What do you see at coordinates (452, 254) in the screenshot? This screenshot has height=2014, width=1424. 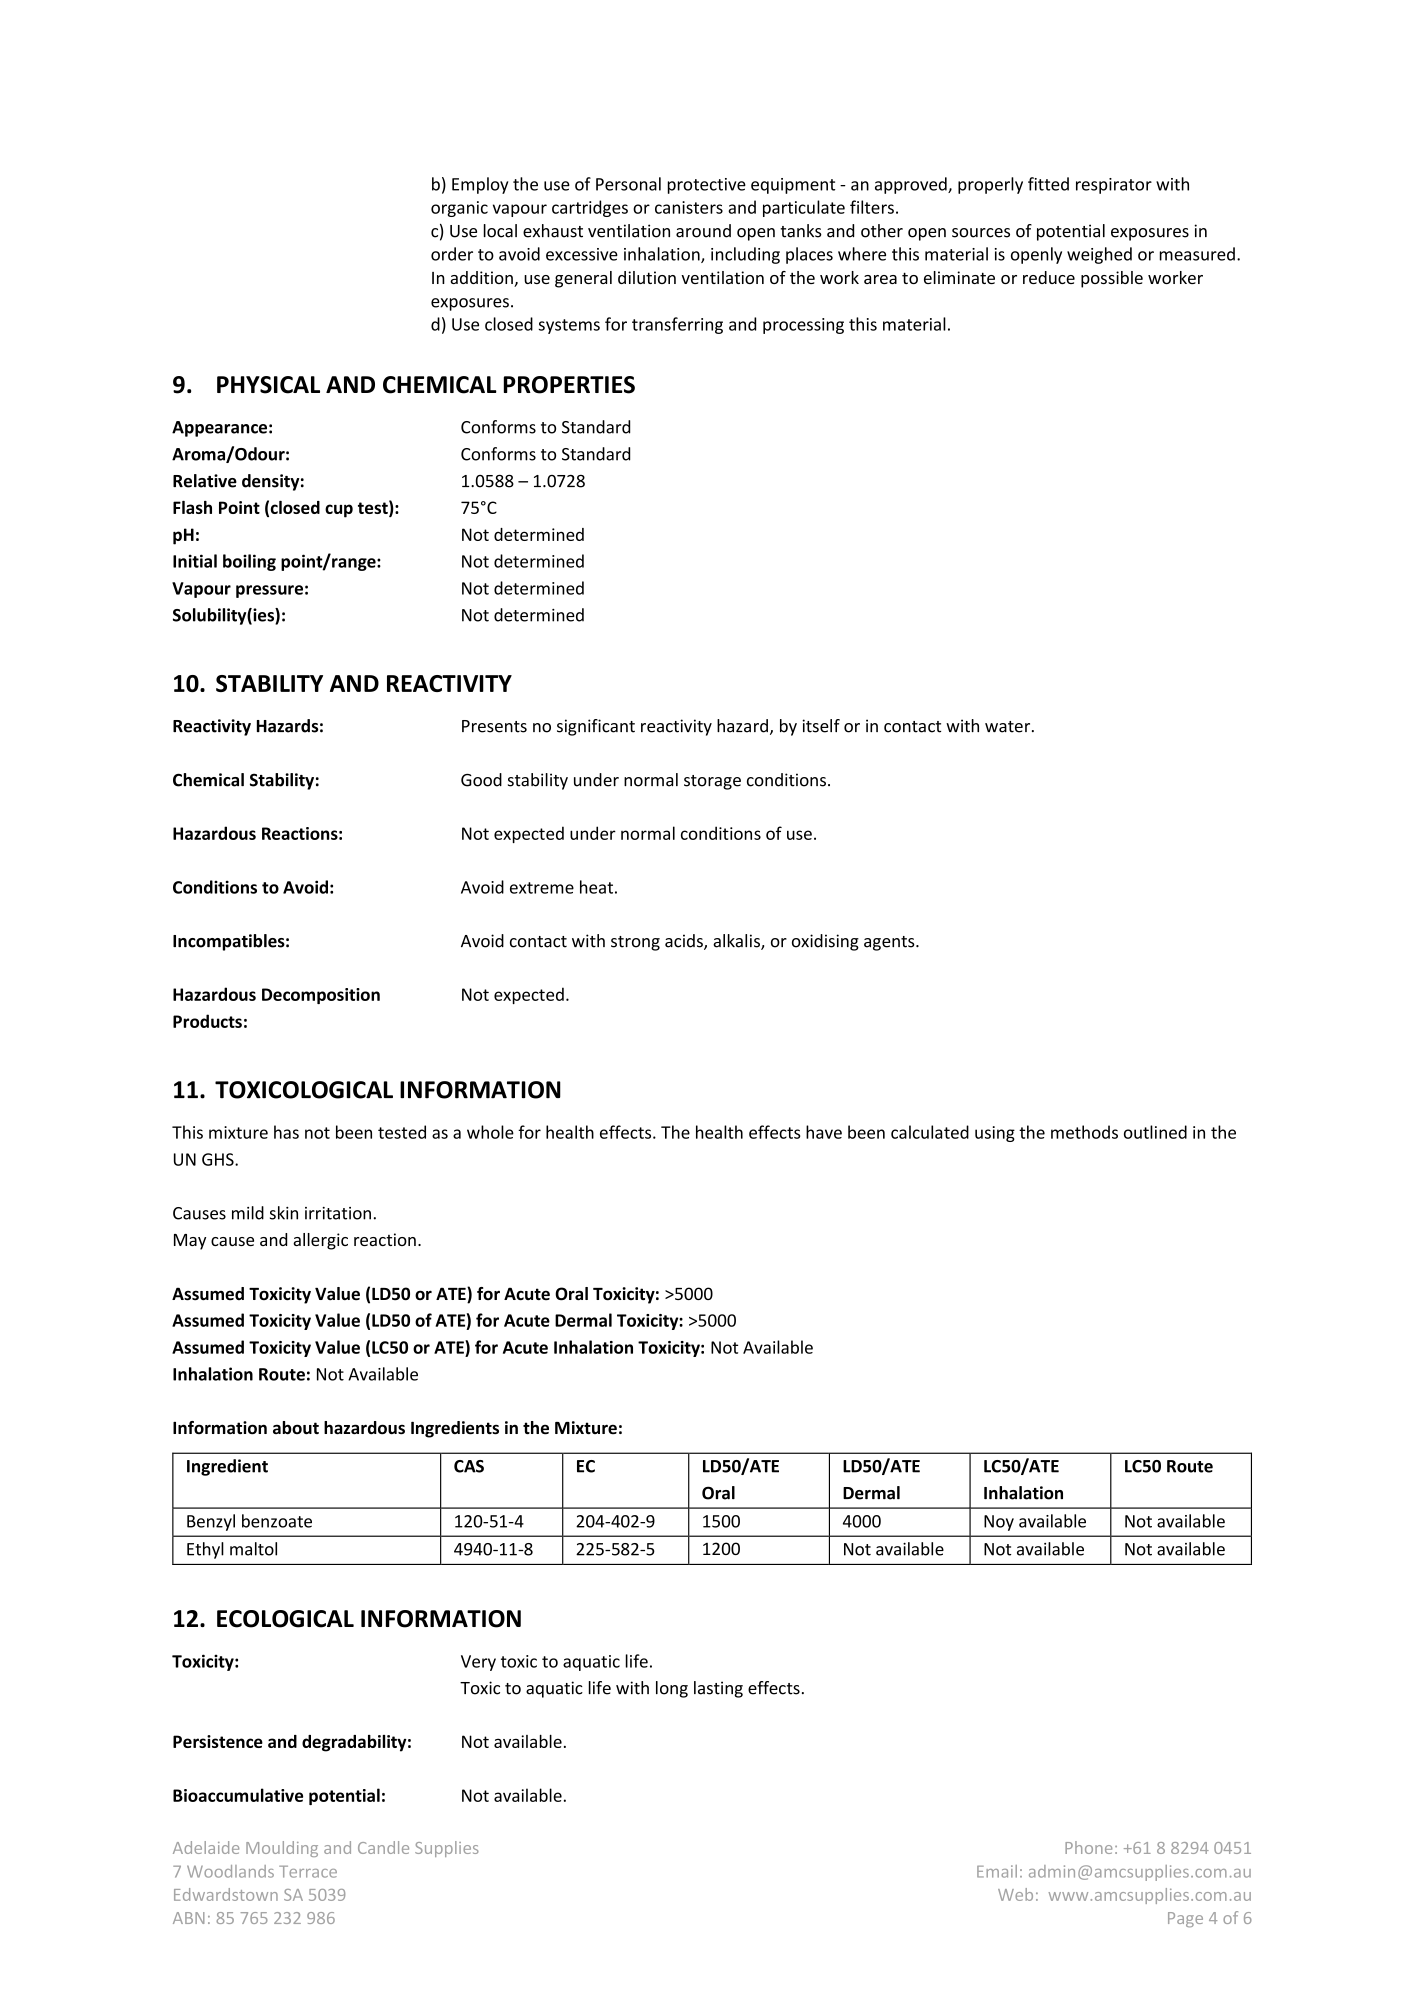 I see `order` at bounding box center [452, 254].
